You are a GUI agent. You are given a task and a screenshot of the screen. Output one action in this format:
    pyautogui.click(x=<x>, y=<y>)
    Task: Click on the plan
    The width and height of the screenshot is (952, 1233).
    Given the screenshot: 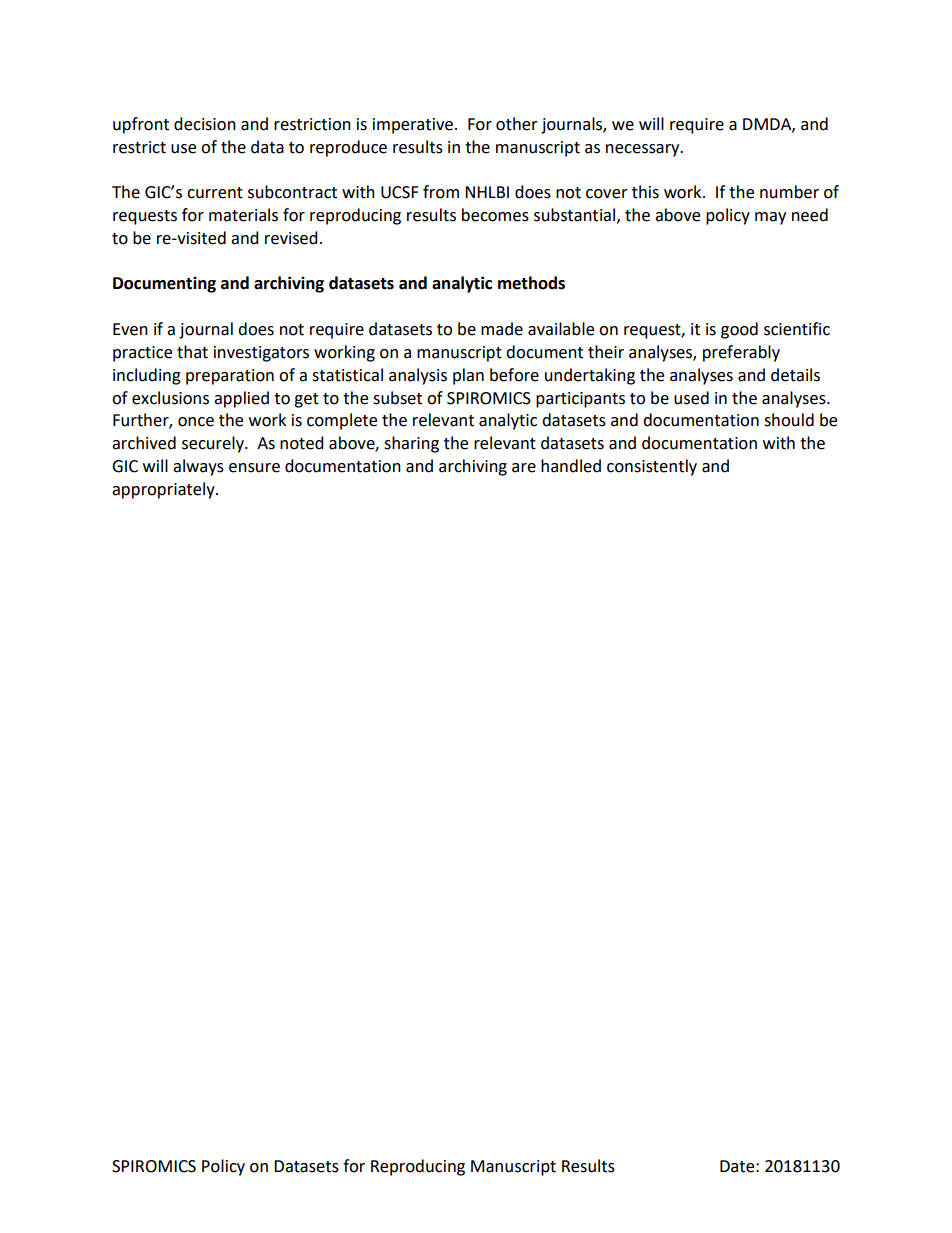 What is the action you would take?
    pyautogui.click(x=468, y=376)
